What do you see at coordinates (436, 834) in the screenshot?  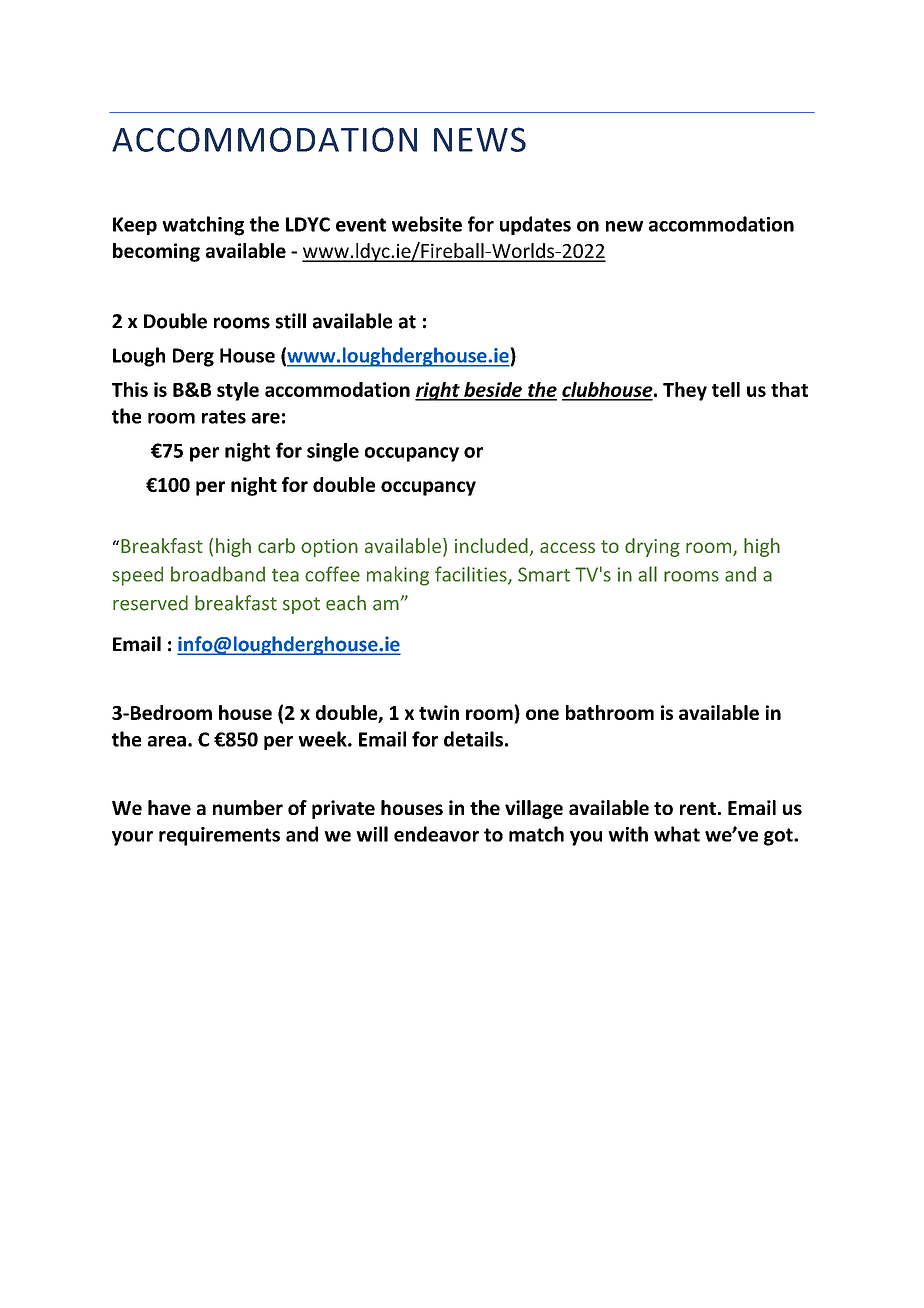 I see `endeavor` at bounding box center [436, 834].
